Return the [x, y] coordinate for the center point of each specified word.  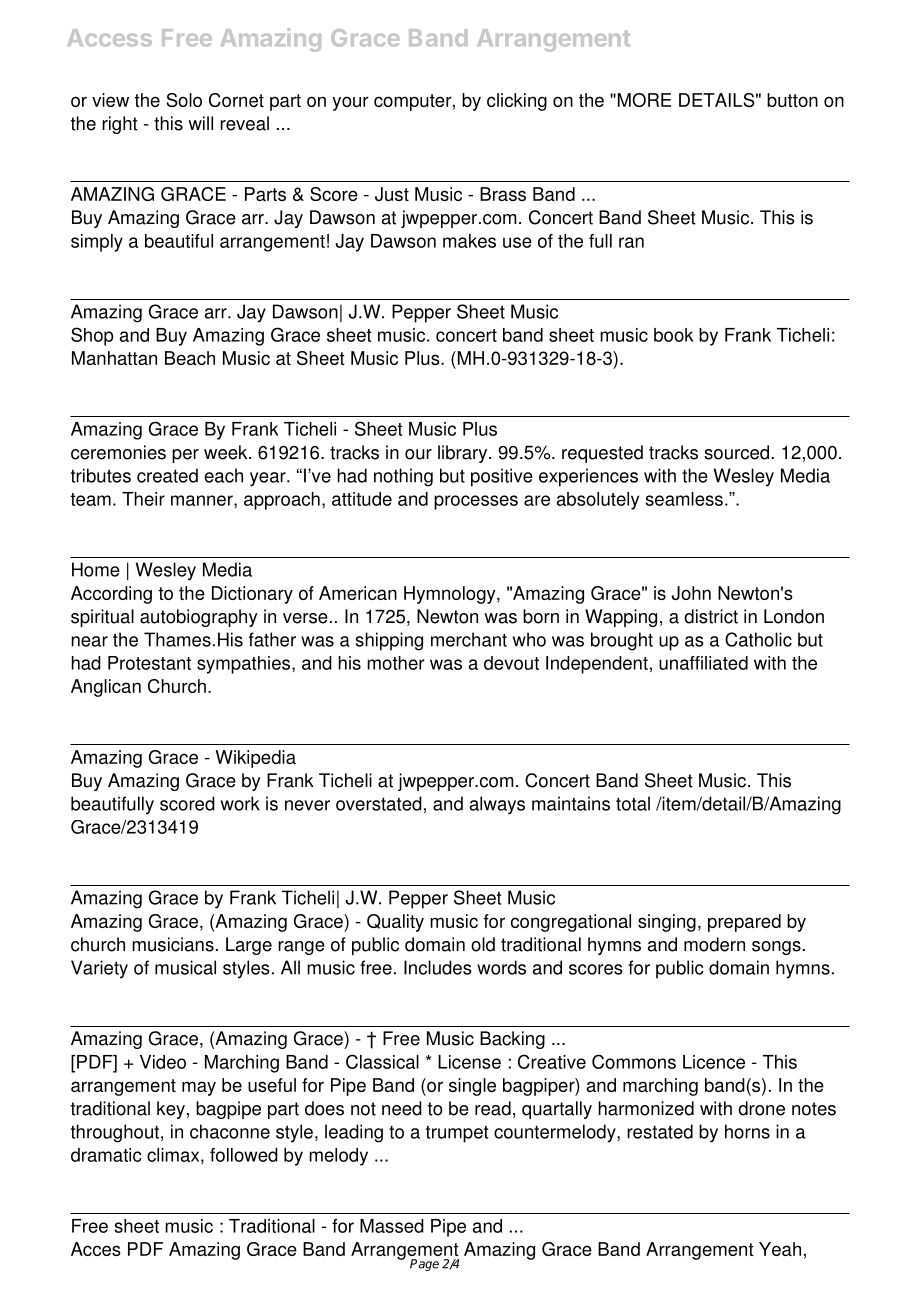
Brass [503, 194]
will [200, 123]
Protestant [149, 663]
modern [714, 944]
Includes [438, 967]
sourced [736, 452]
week [227, 452]
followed [244, 1155]
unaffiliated [703, 663]
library [464, 454]
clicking [517, 102]
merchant [469, 639]
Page [424, 1265]
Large [249, 946]
